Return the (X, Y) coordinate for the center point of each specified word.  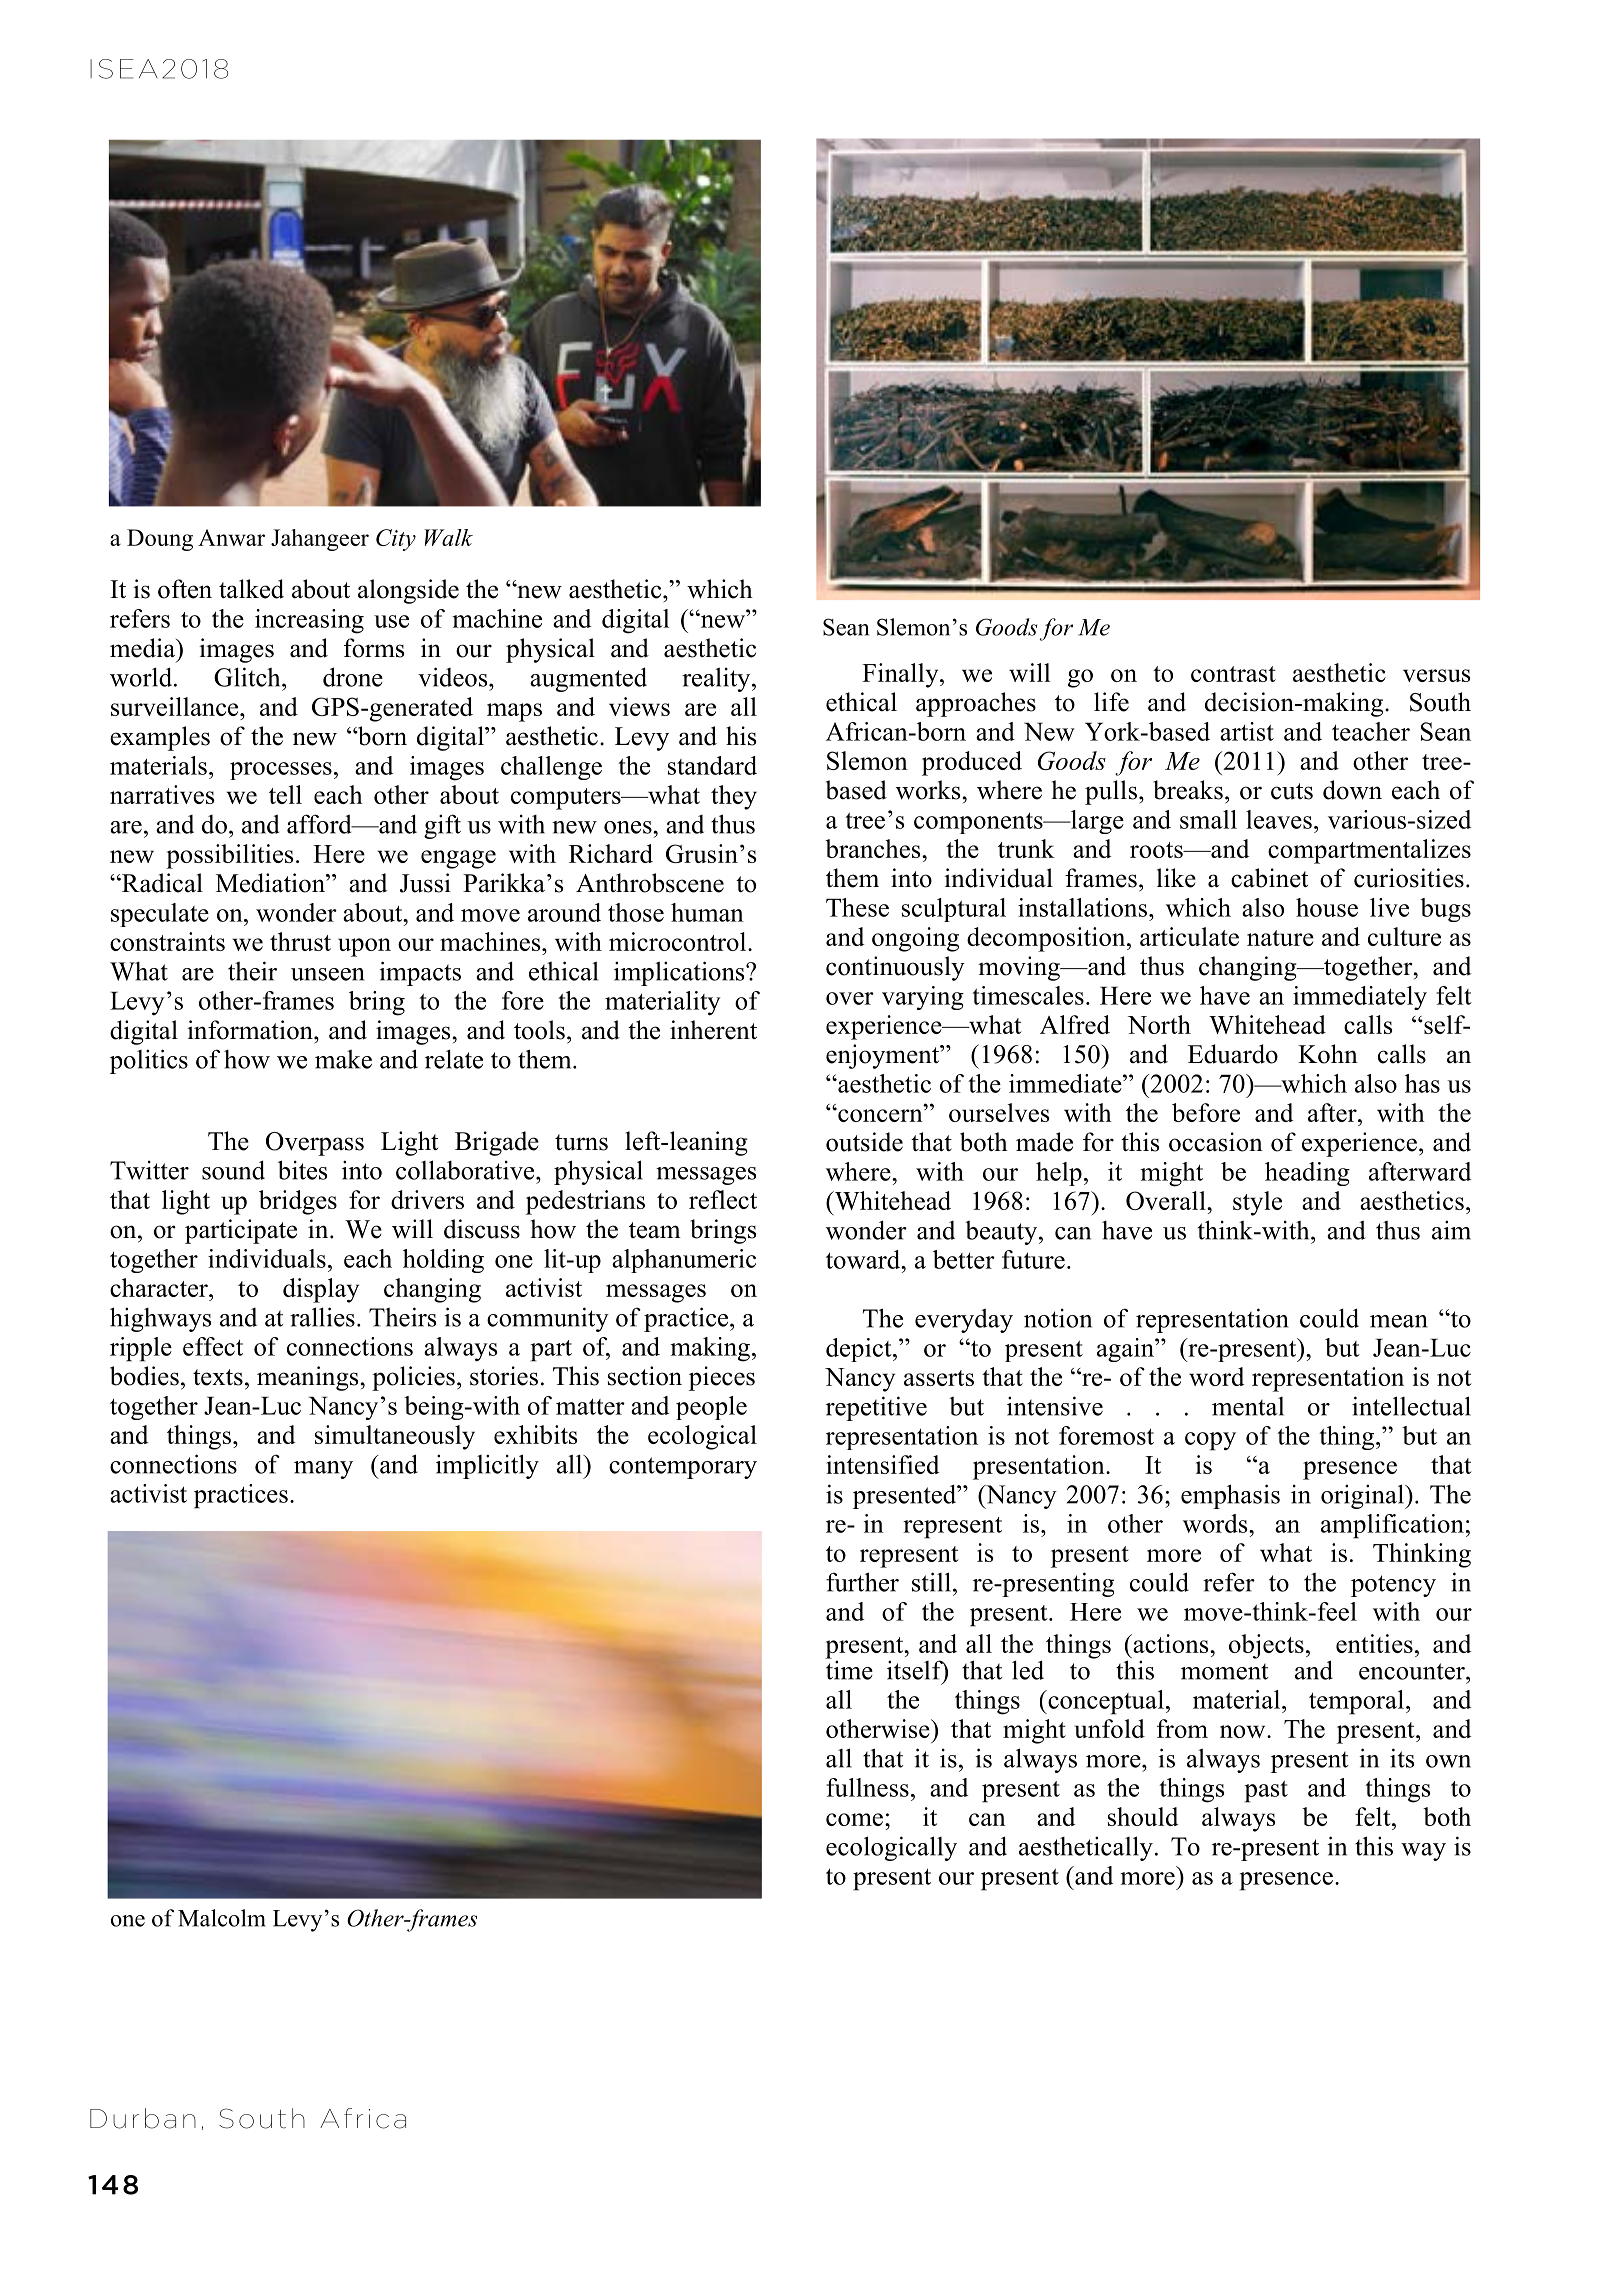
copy (1210, 1441)
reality (717, 679)
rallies (322, 1317)
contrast (1233, 674)
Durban (143, 2118)
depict (860, 1350)
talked (251, 589)
